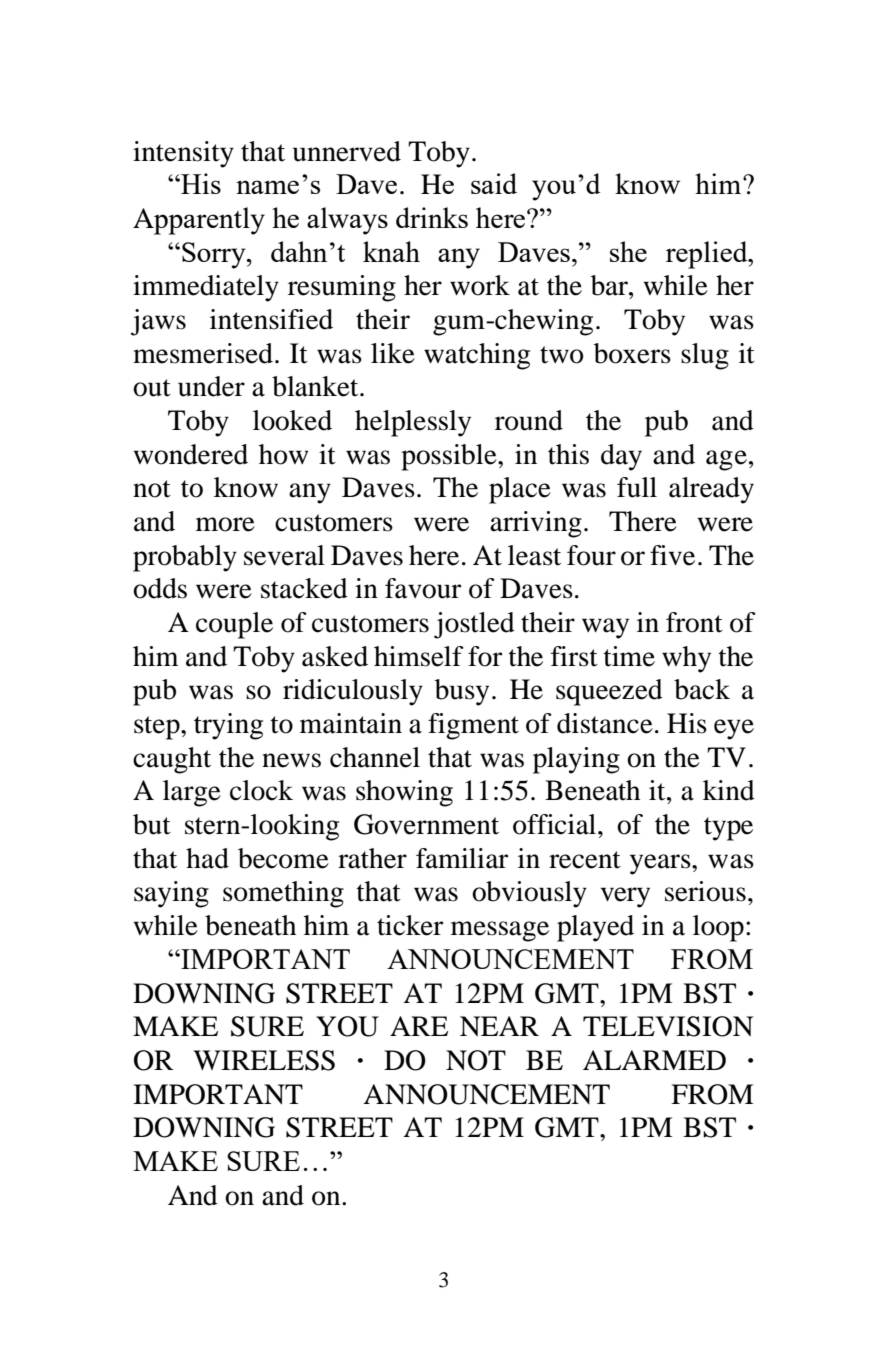 This image has height=1372, width=888. Describe the element at coordinates (264, 1060) in the image. I see `WIRELESS` at that location.
